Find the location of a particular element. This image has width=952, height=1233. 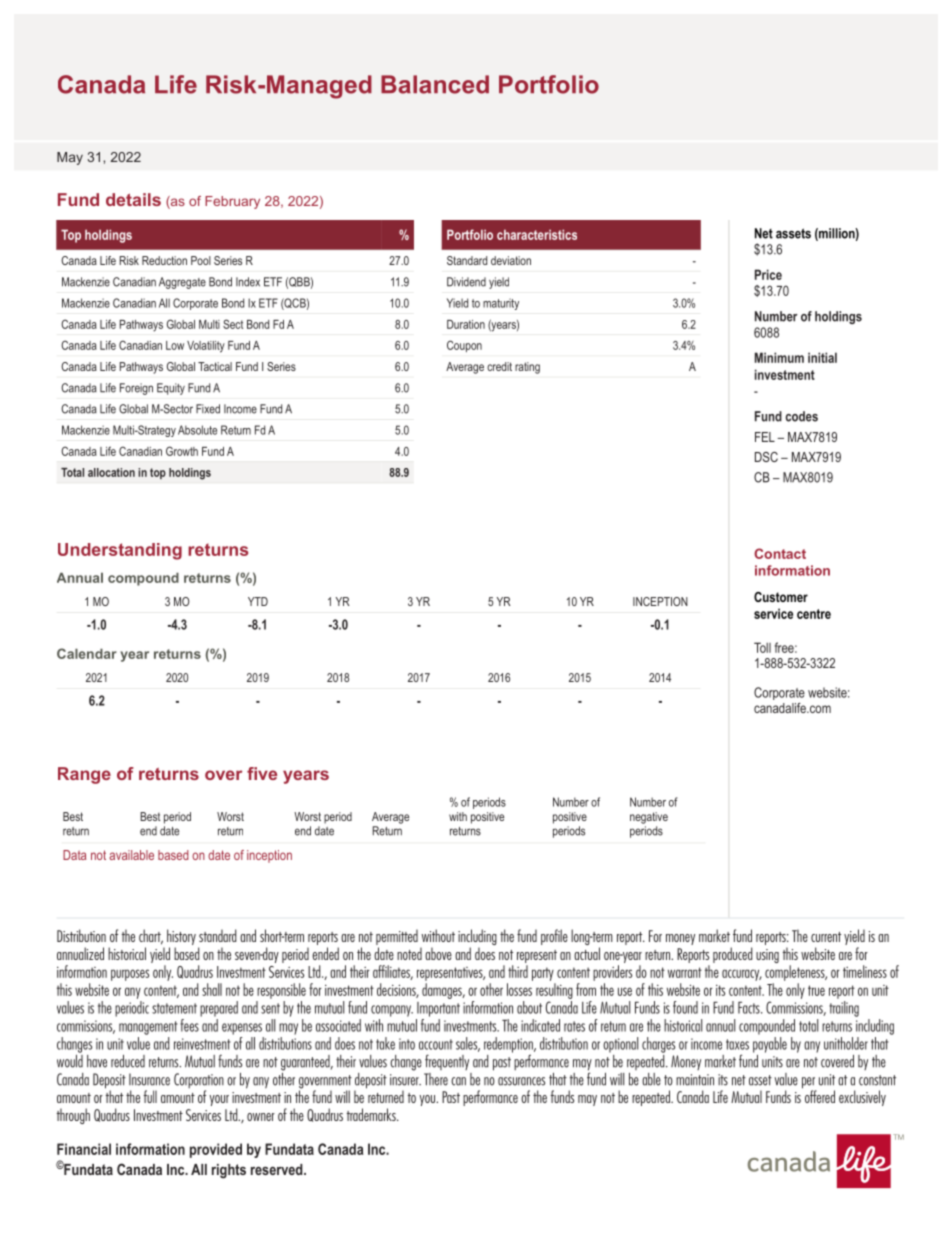

above is located at coordinates (438, 953).
